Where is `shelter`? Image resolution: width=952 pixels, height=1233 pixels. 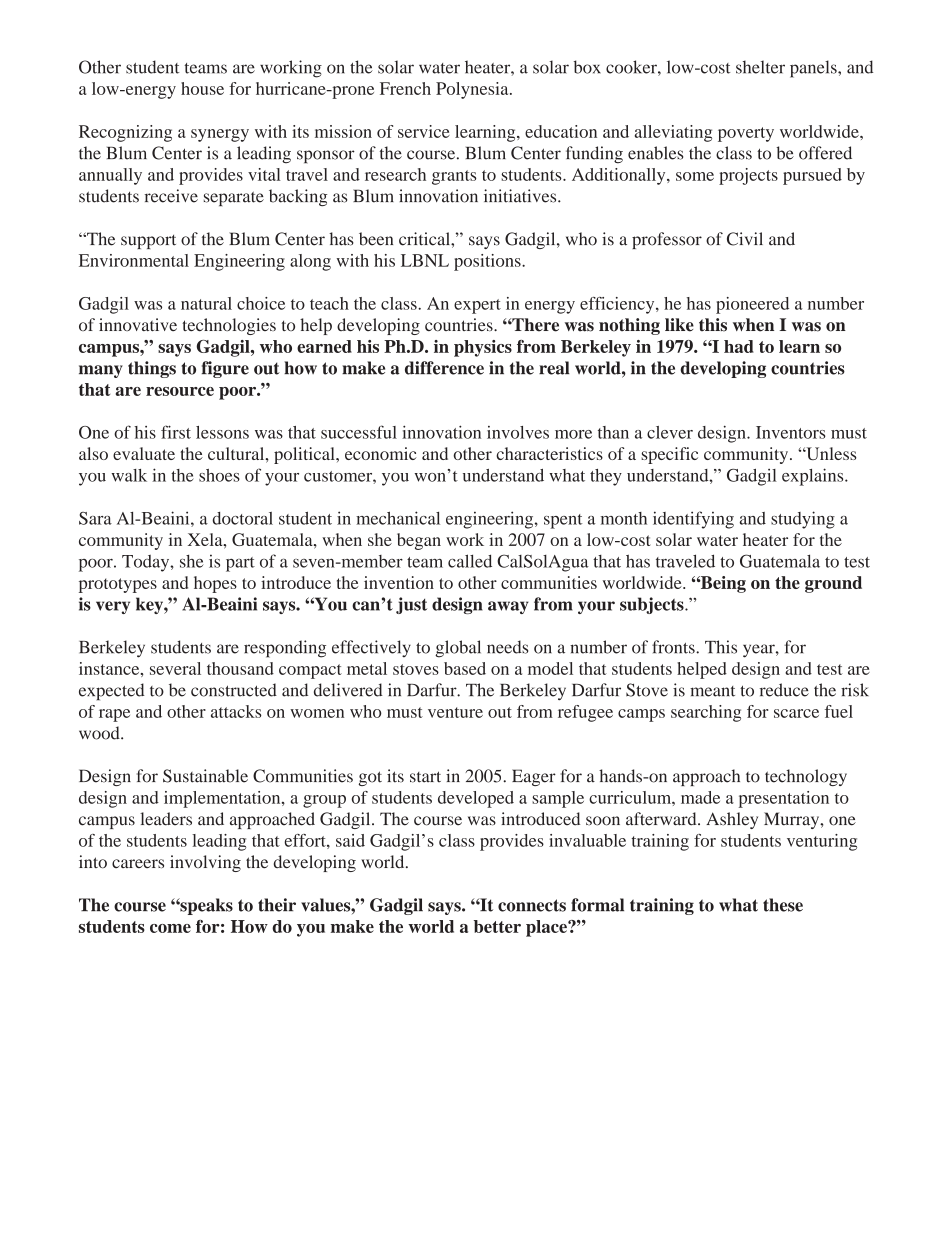 shelter is located at coordinates (760, 67).
